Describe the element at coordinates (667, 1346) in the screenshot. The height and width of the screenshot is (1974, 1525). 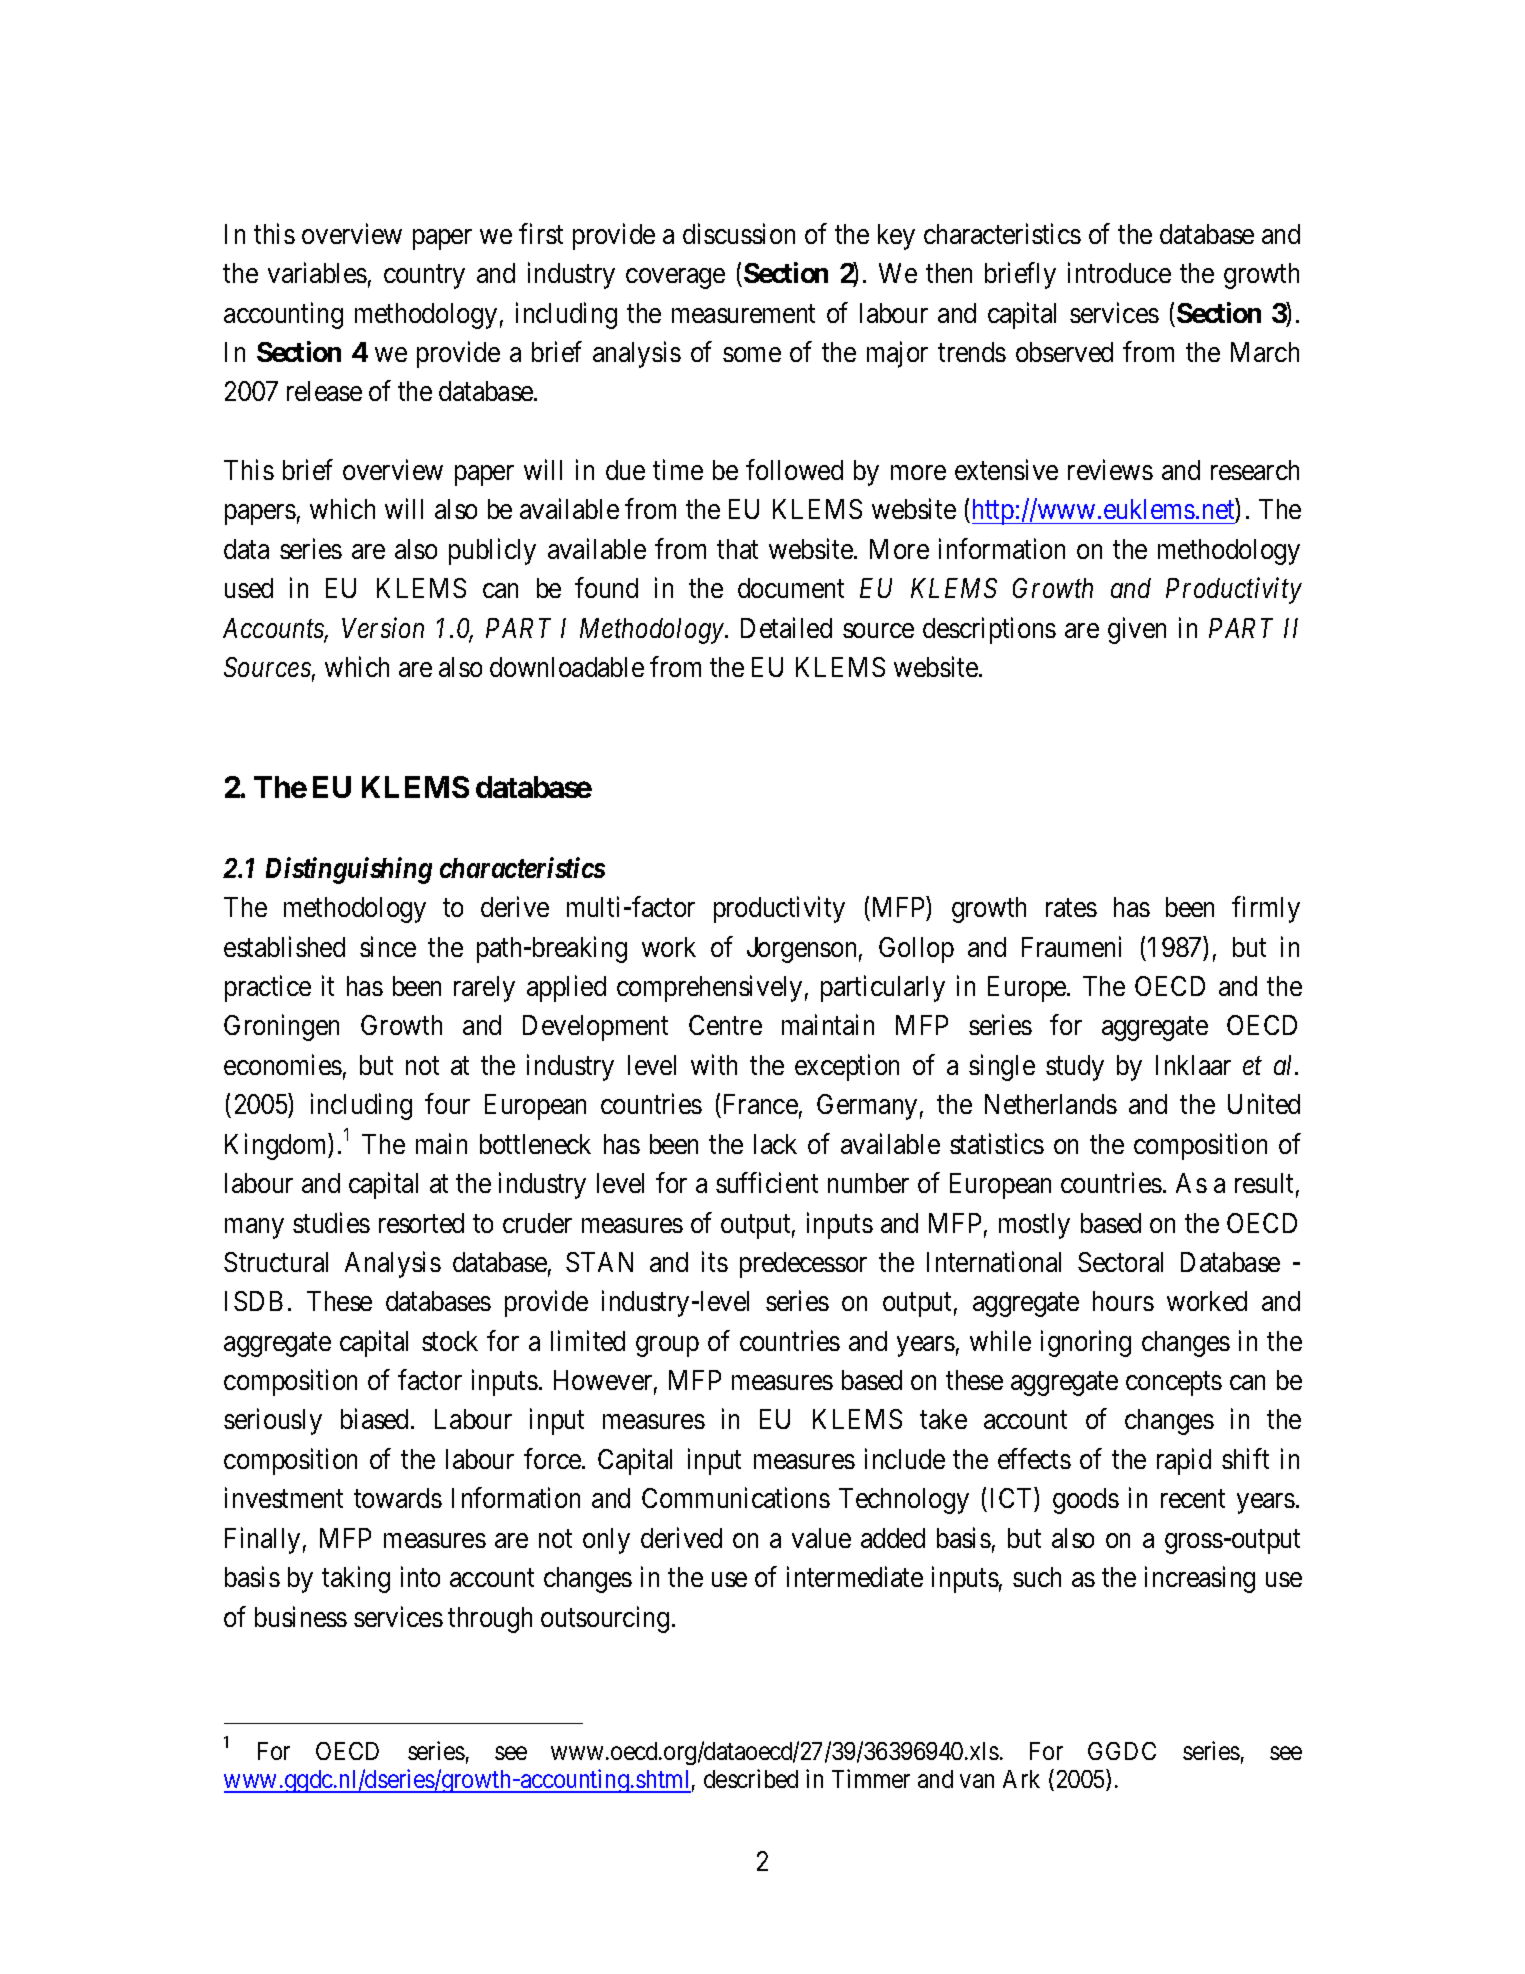
I see `group` at that location.
